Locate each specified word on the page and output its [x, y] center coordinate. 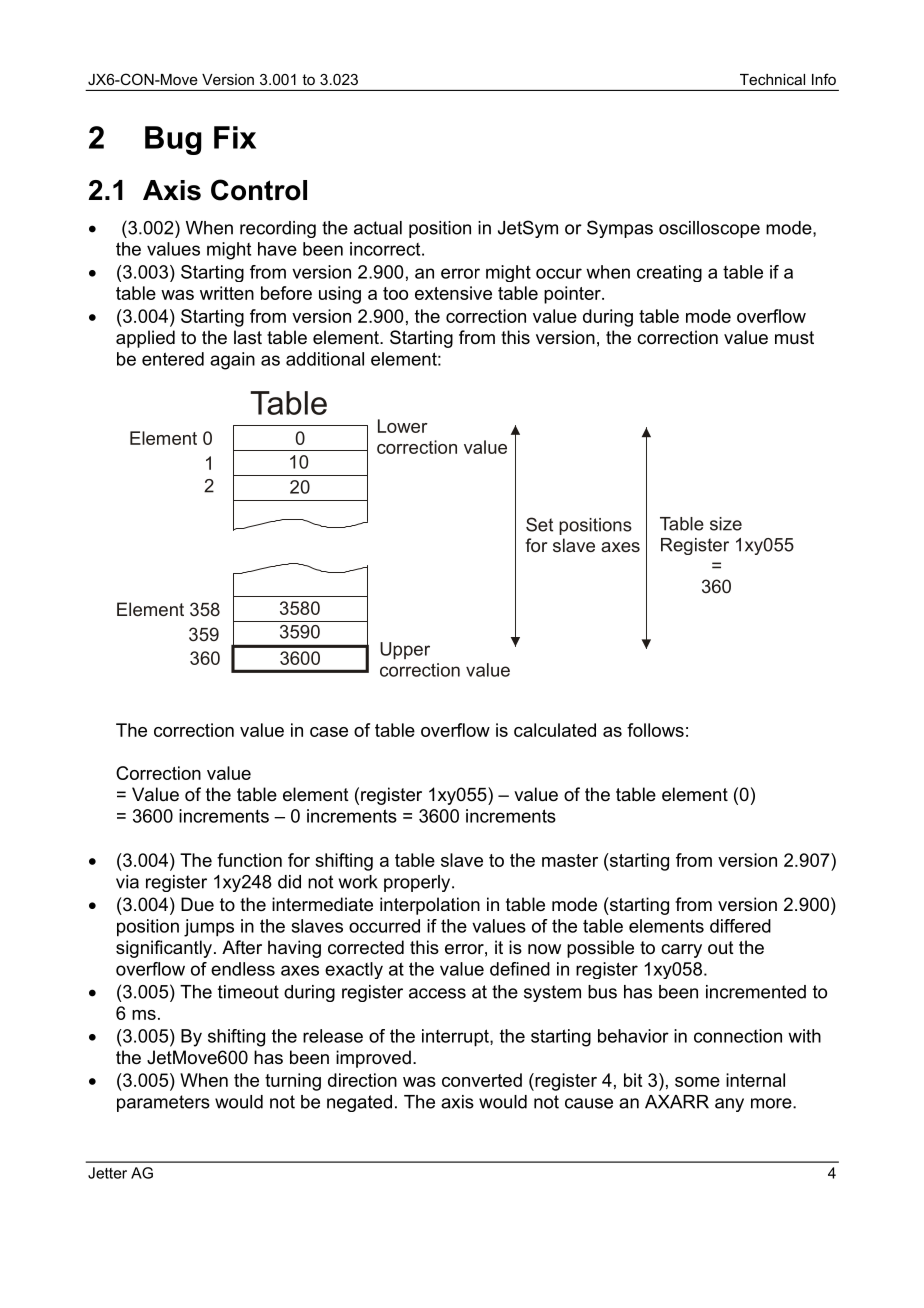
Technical [772, 79]
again [232, 361]
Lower [403, 426]
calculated [555, 730]
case [329, 732]
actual [378, 228]
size [726, 524]
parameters [163, 1103]
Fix [235, 137]
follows [655, 730]
